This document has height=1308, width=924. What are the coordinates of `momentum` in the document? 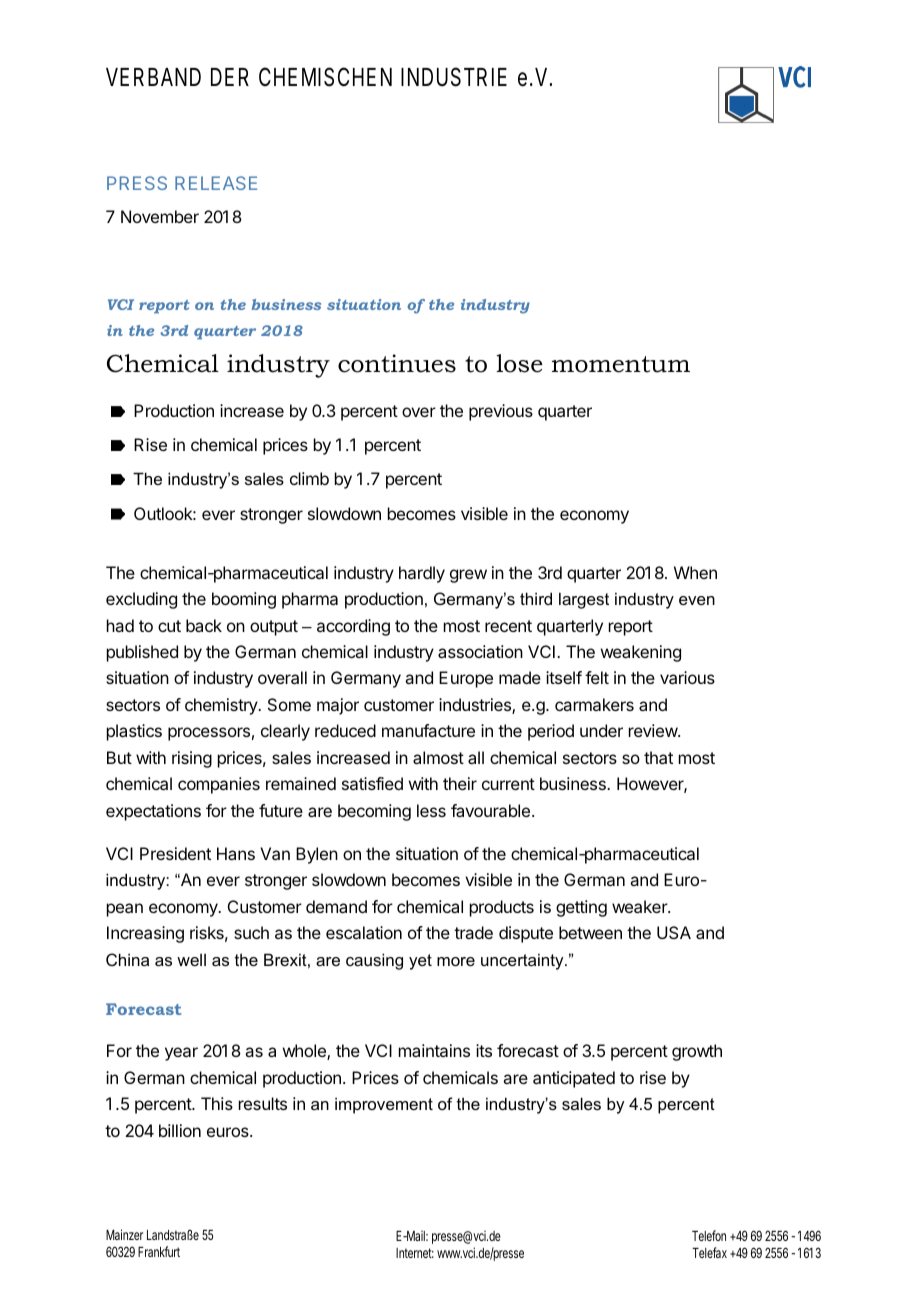 It's located at (621, 364).
